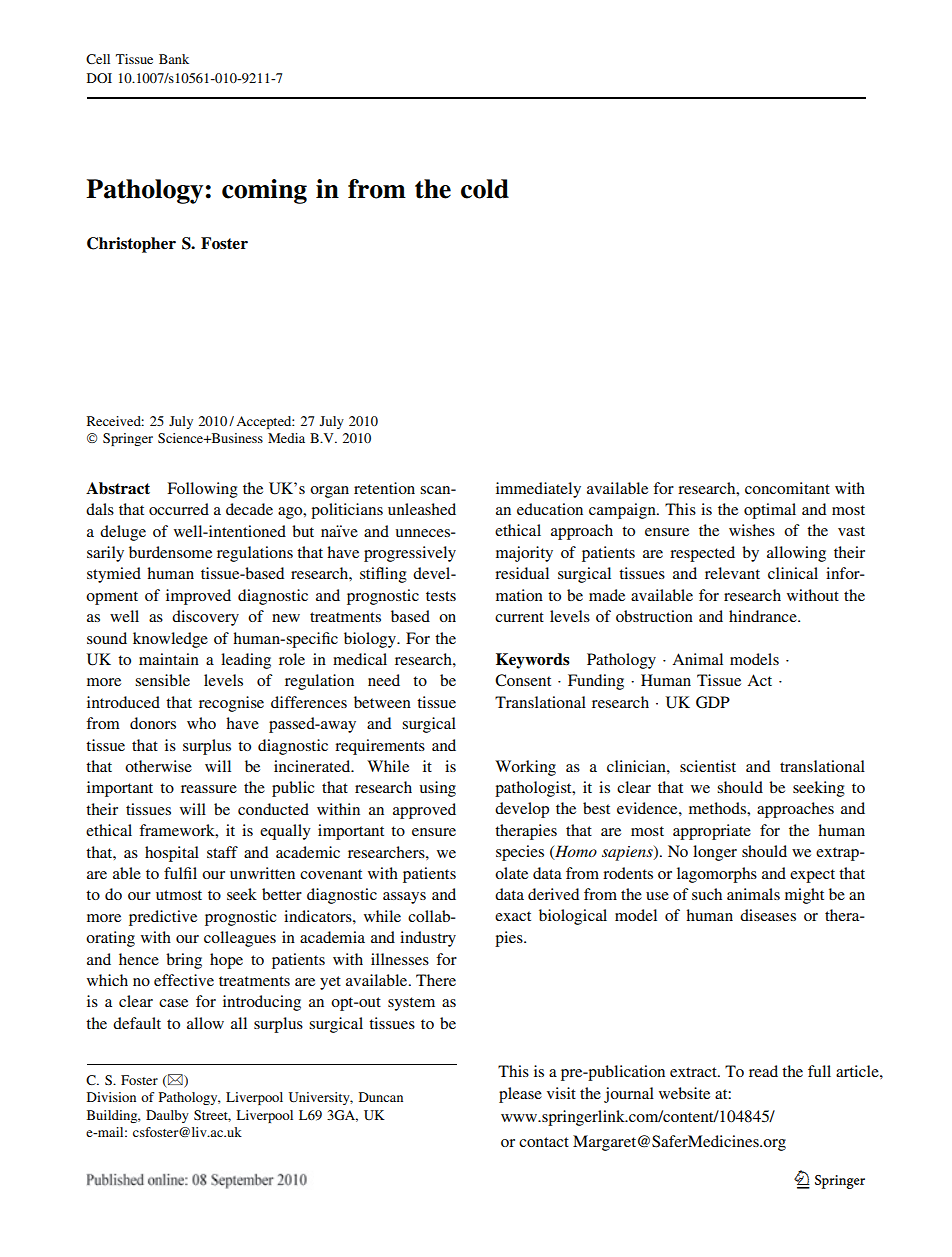 This screenshot has width=952, height=1257. What do you see at coordinates (174, 59) in the screenshot?
I see `Bank` at bounding box center [174, 59].
